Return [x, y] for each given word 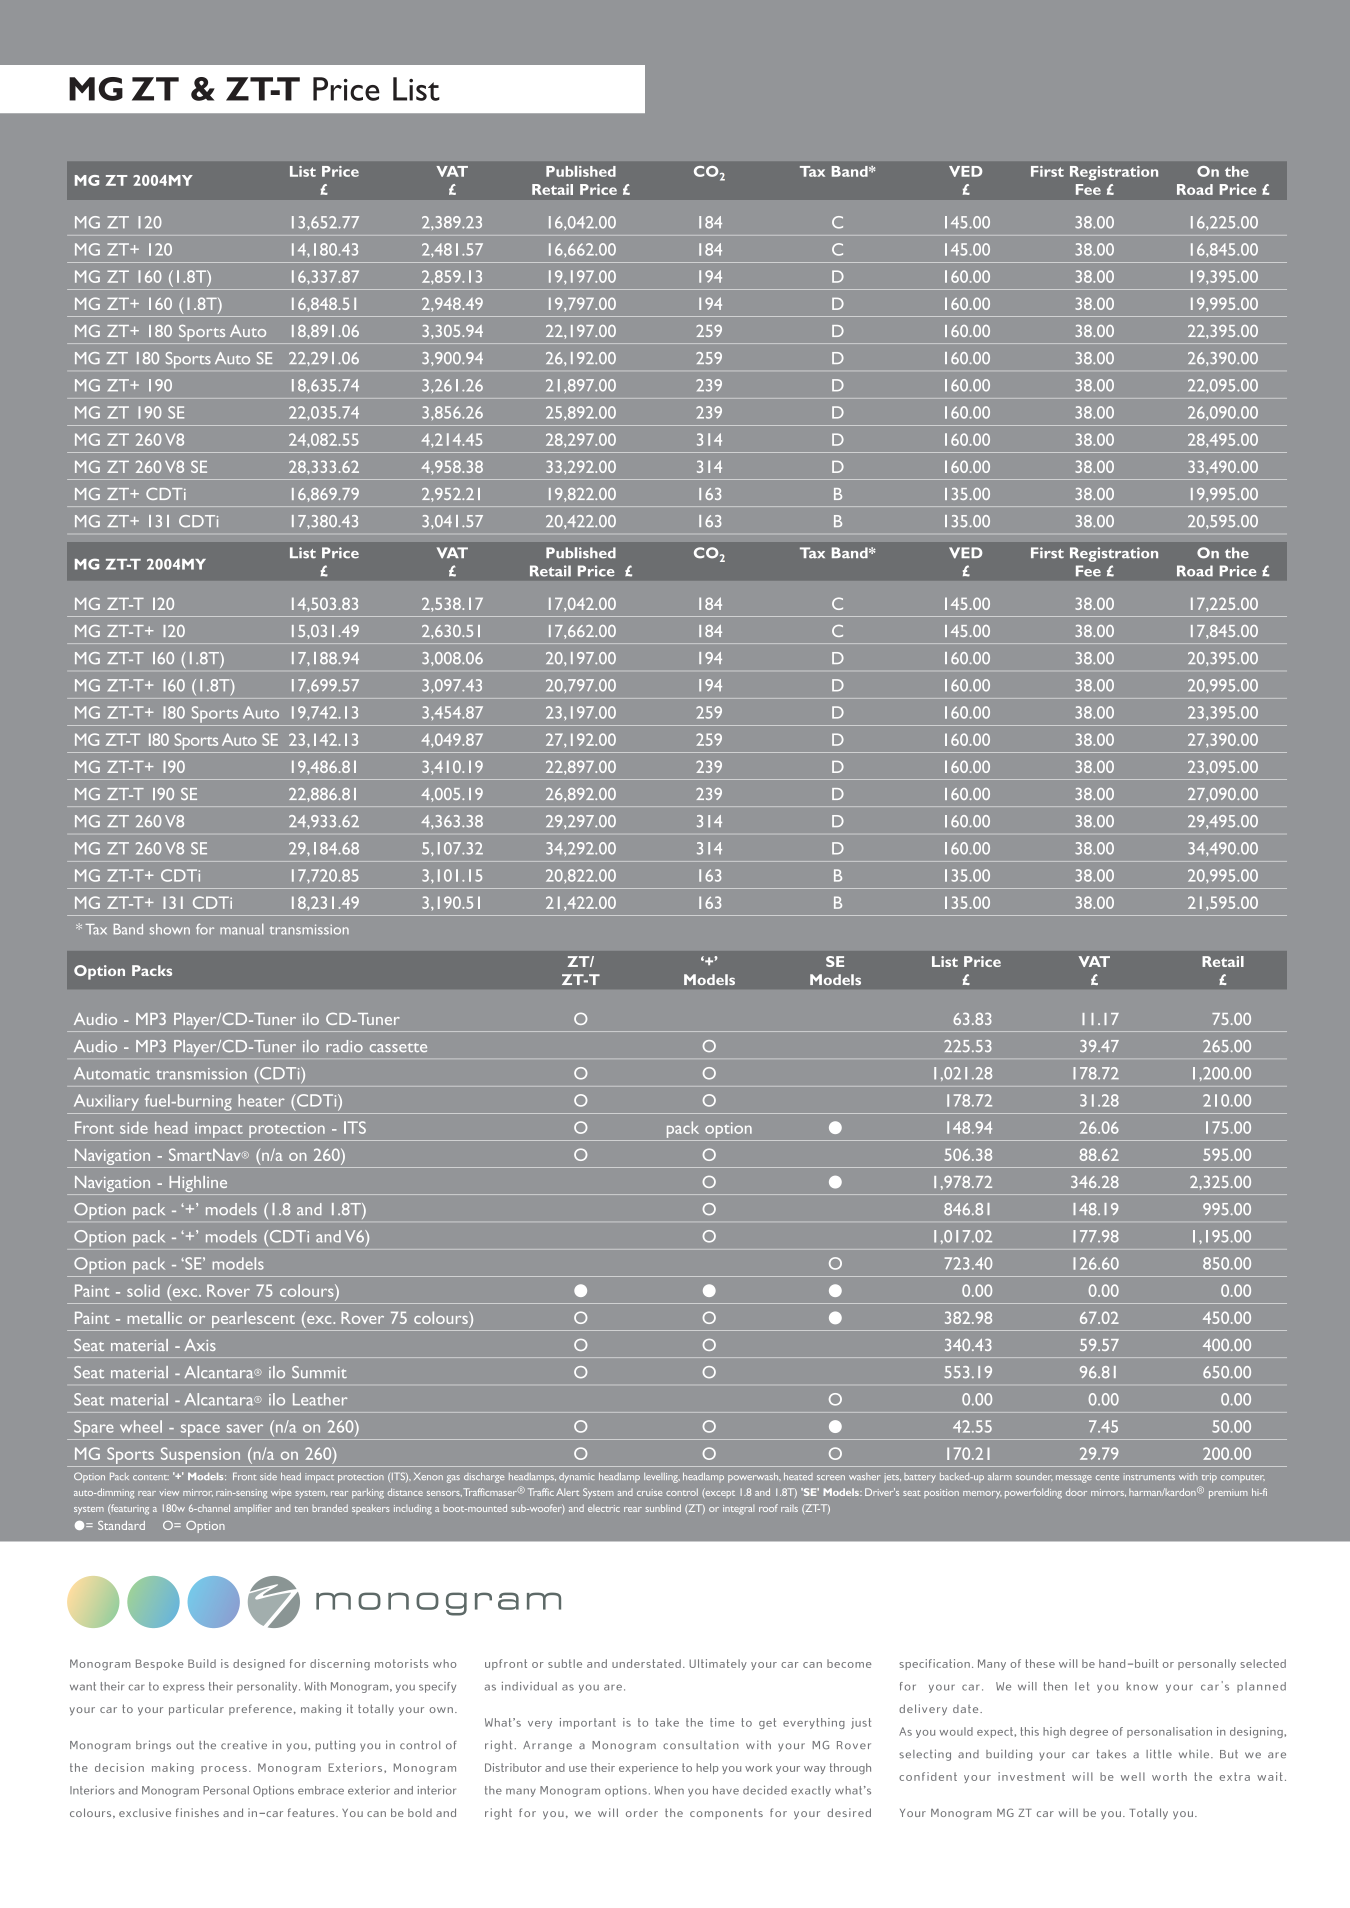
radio [344, 1046]
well [1133, 1776]
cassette [398, 1047]
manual [242, 929]
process [224, 1770]
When [669, 1790]
